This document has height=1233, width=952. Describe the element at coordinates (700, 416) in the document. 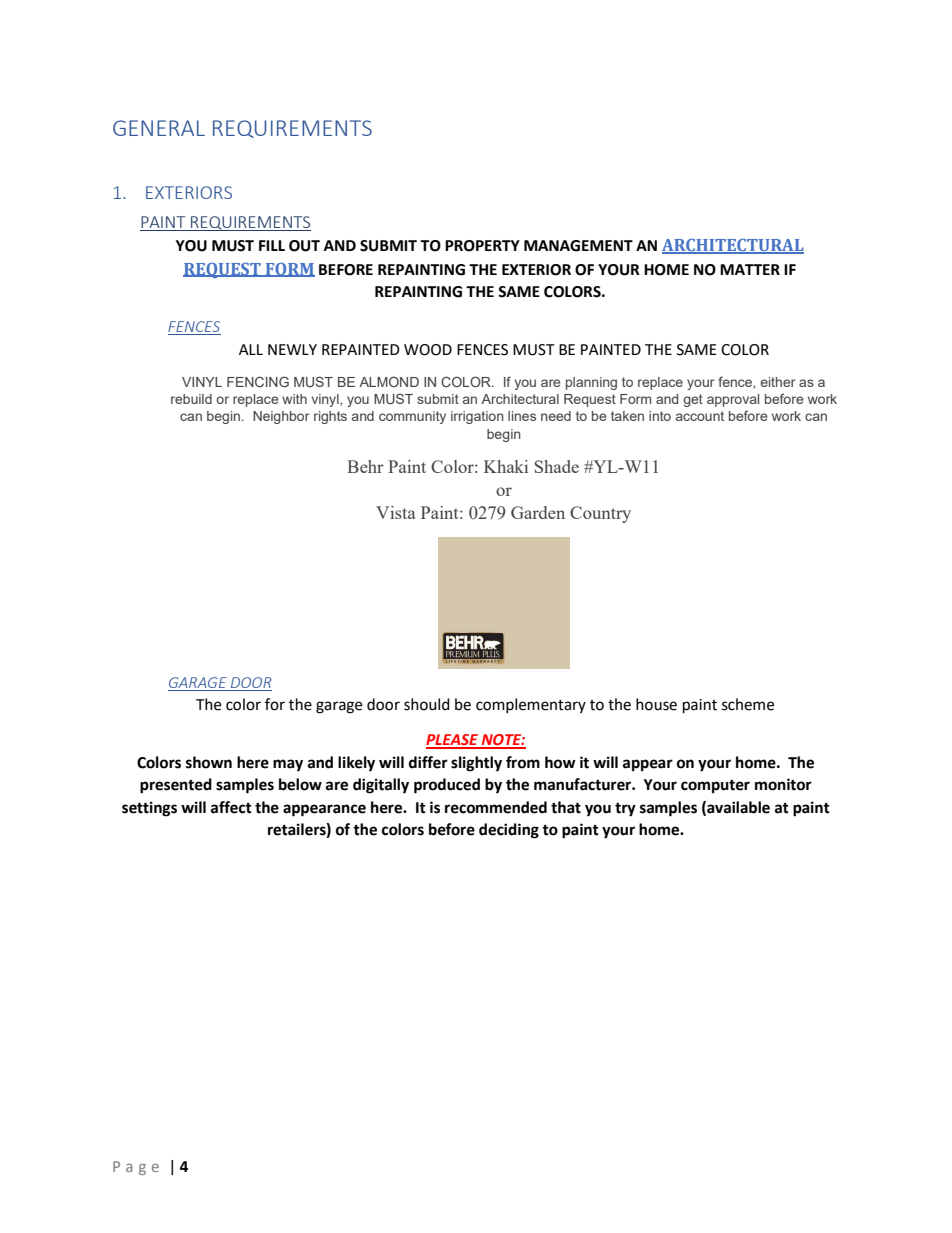

I see `account` at that location.
